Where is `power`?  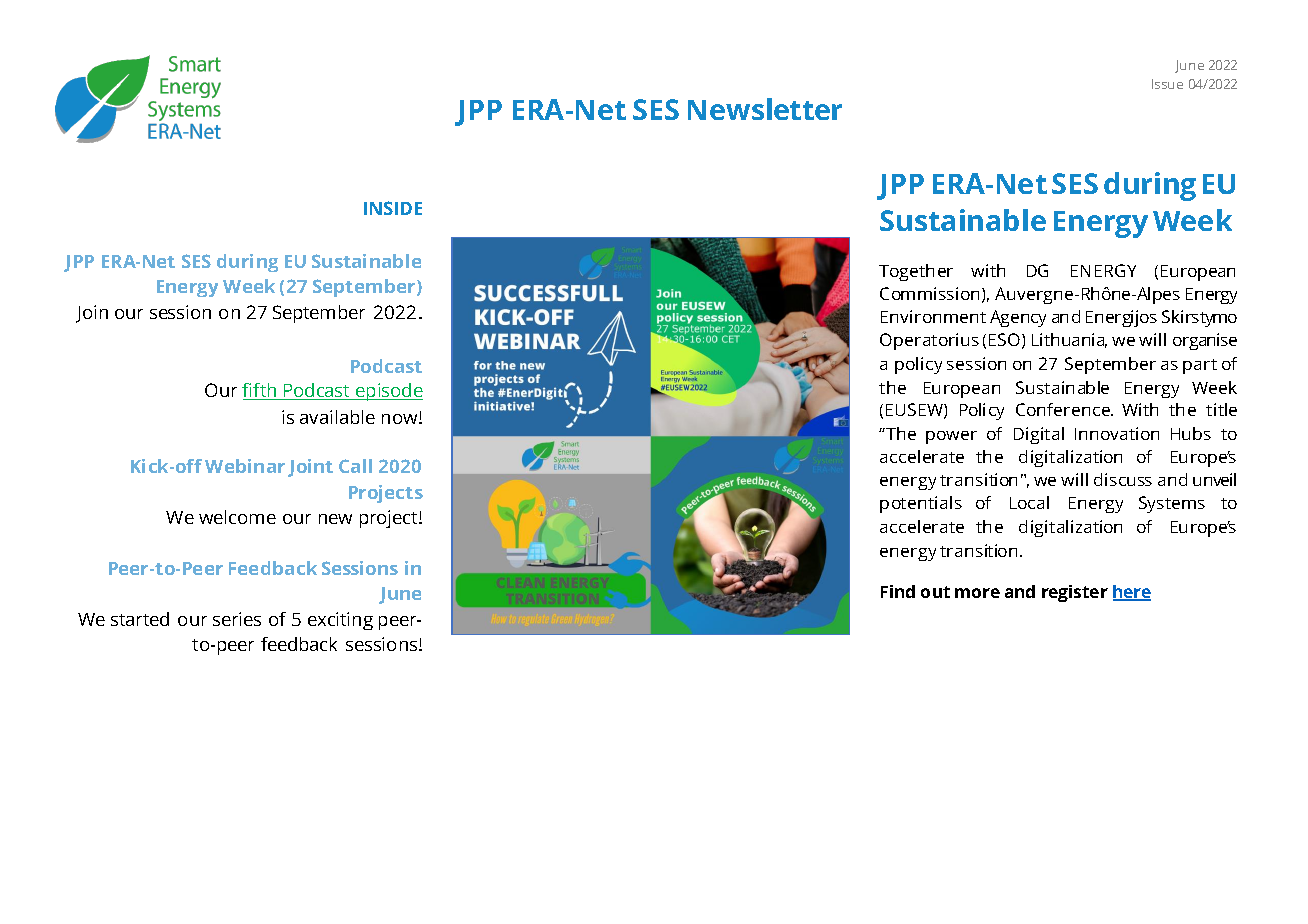 power is located at coordinates (951, 437).
